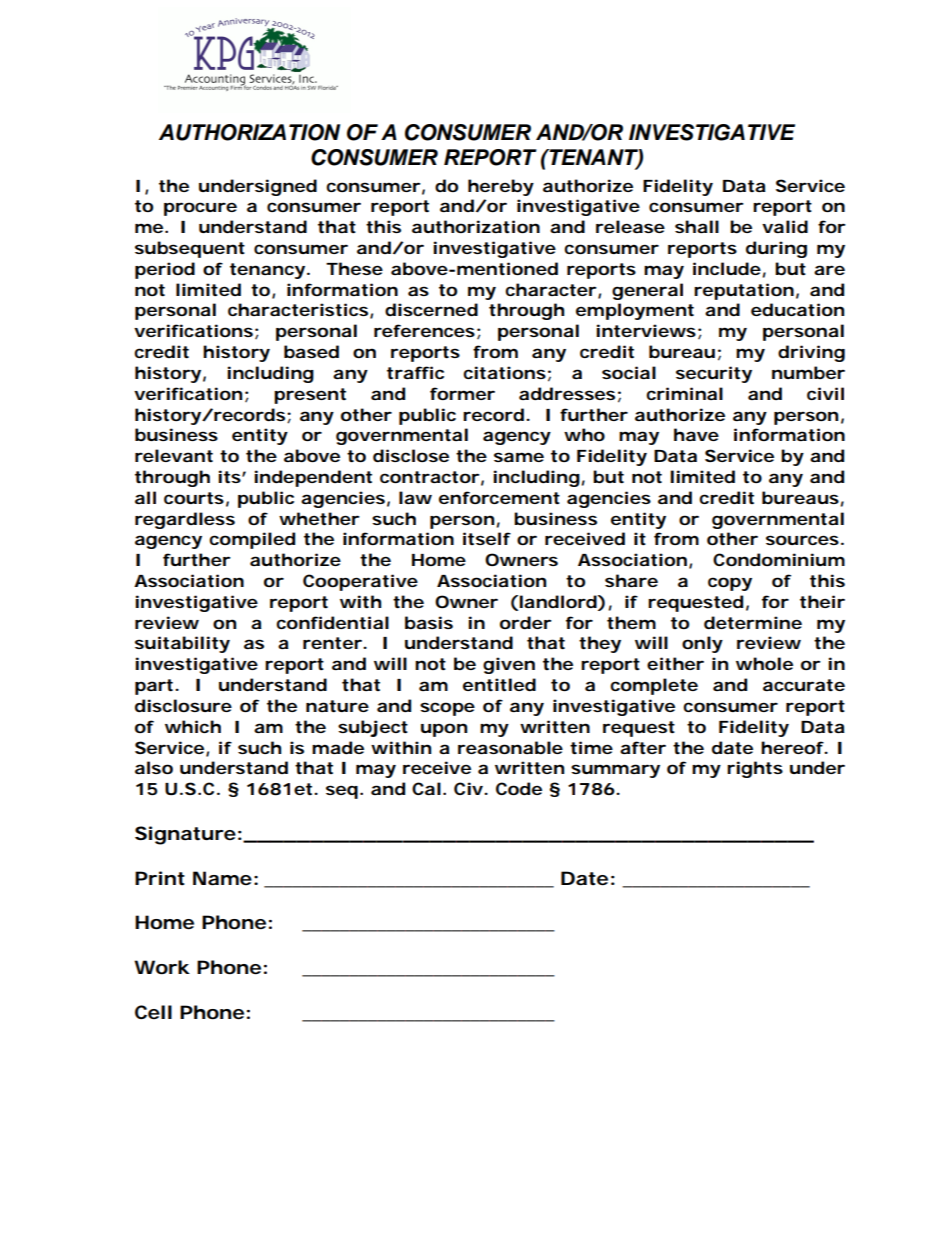  What do you see at coordinates (162, 967) in the page?
I see `Work` at bounding box center [162, 967].
